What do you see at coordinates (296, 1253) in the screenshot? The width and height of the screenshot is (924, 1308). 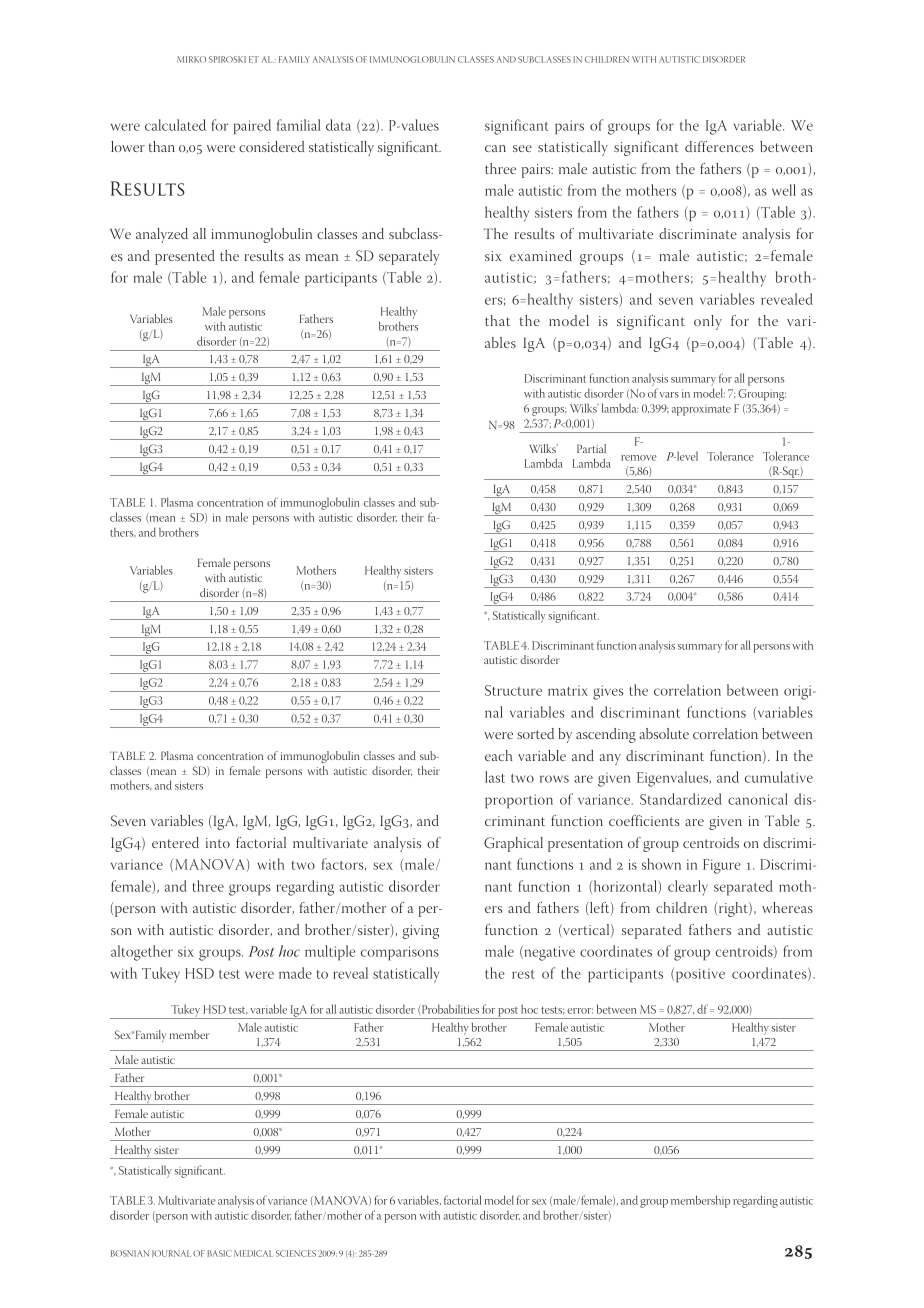 I see `SCIENCES` at bounding box center [296, 1253].
